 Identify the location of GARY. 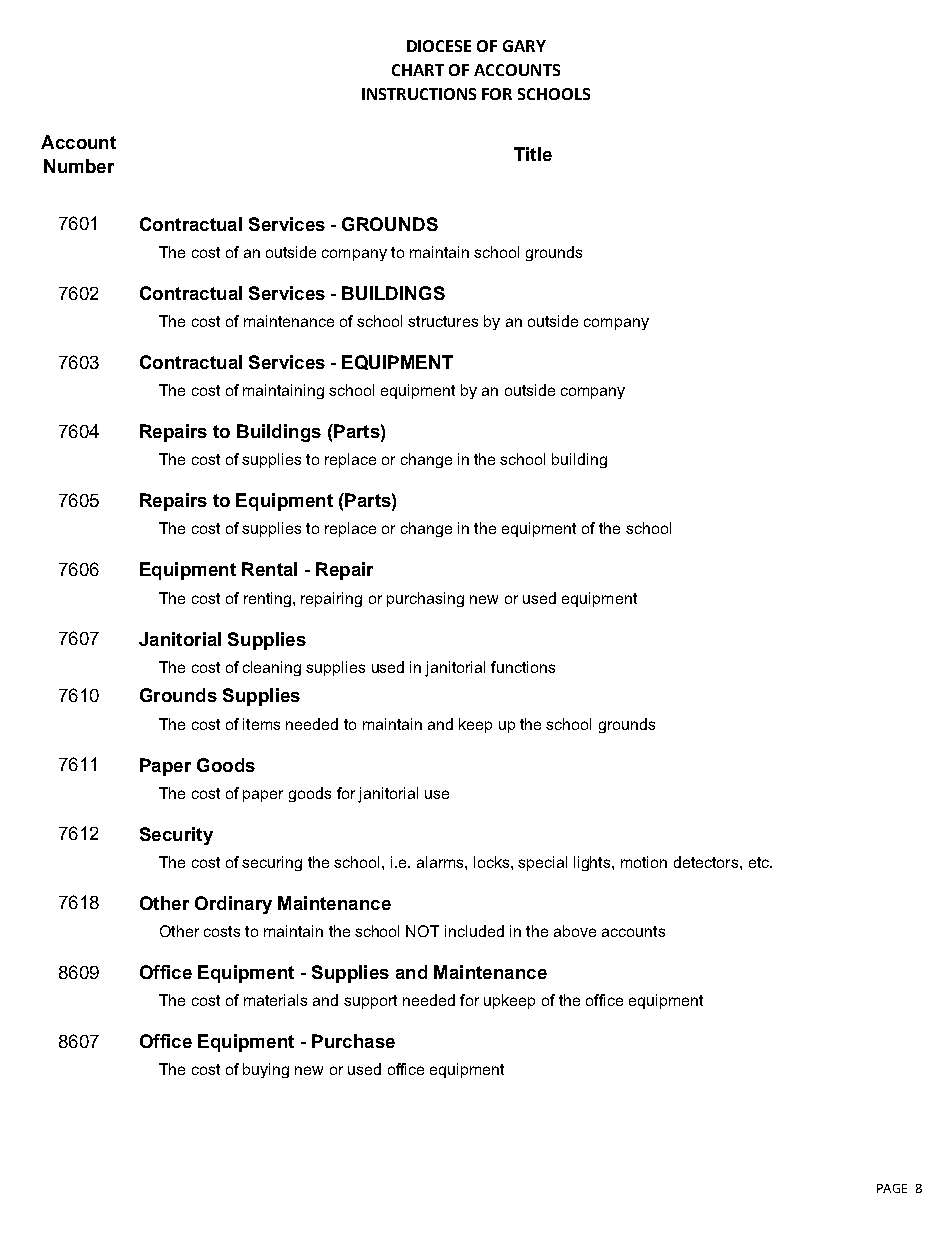
(524, 46).
